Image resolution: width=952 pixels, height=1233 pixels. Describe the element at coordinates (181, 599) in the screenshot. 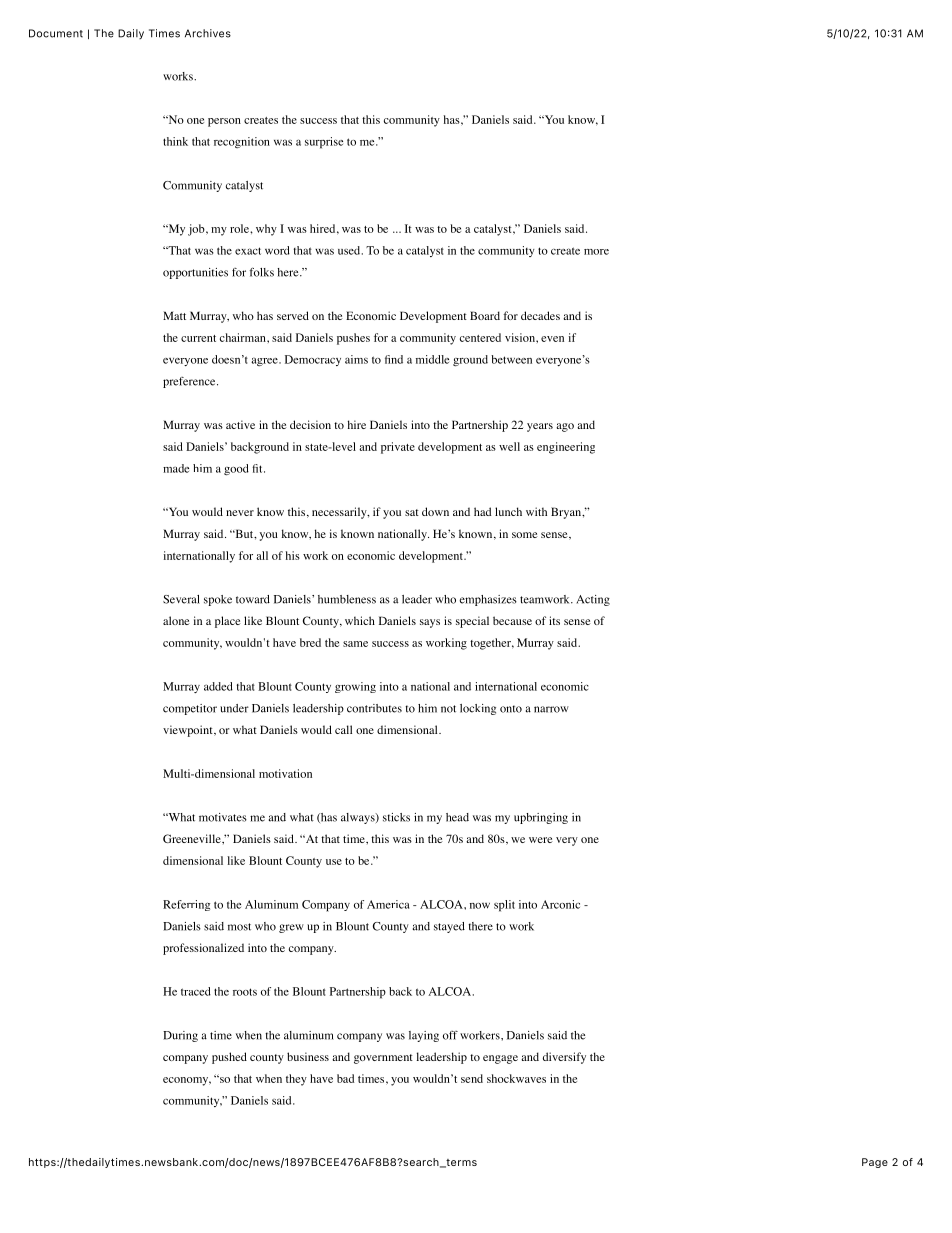

I see `Several` at that location.
